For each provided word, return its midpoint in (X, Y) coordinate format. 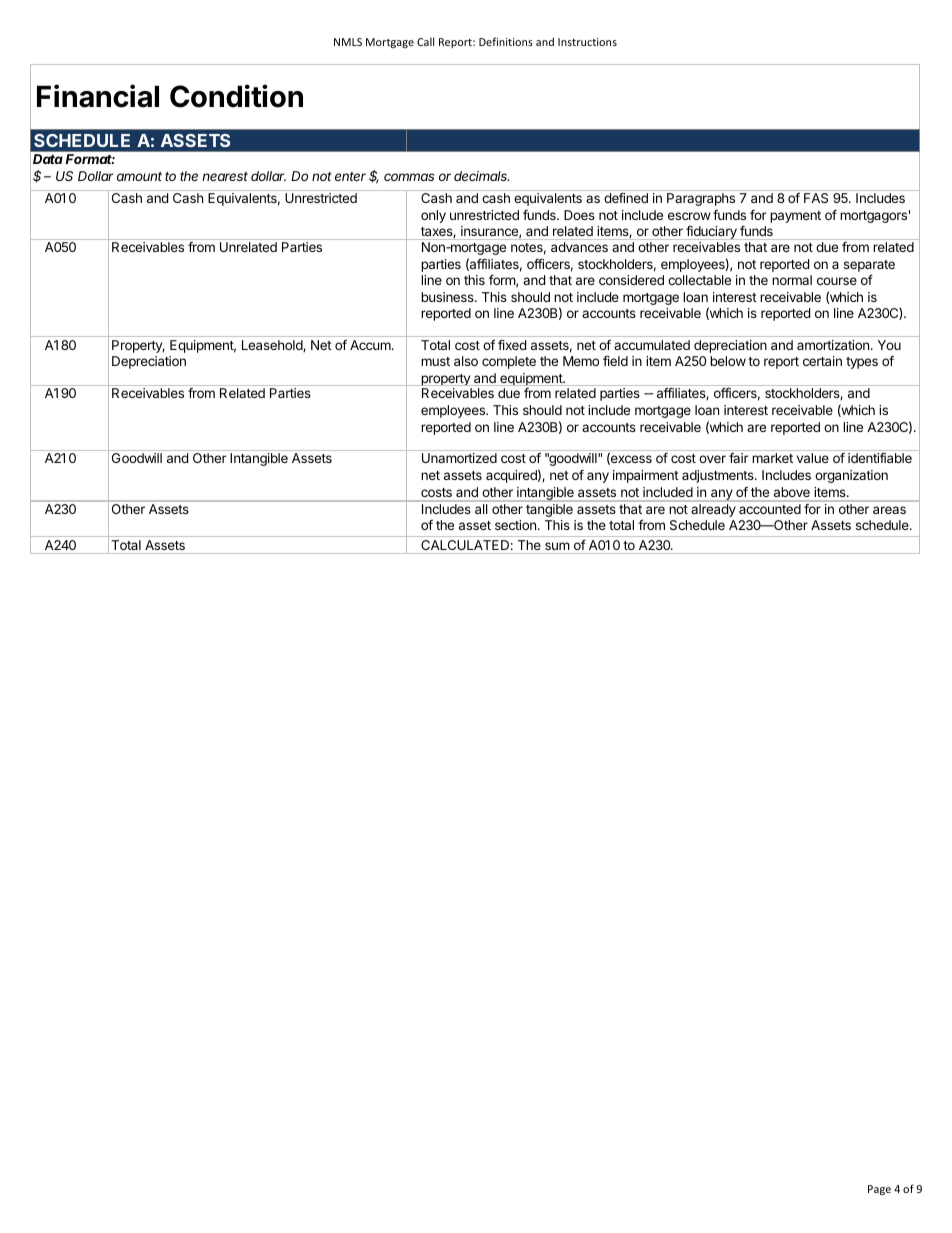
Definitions (506, 41)
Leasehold (273, 346)
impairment (646, 476)
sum (557, 546)
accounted (770, 509)
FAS (816, 198)
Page (879, 1190)
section (515, 525)
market (772, 458)
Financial (98, 96)
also (466, 361)
